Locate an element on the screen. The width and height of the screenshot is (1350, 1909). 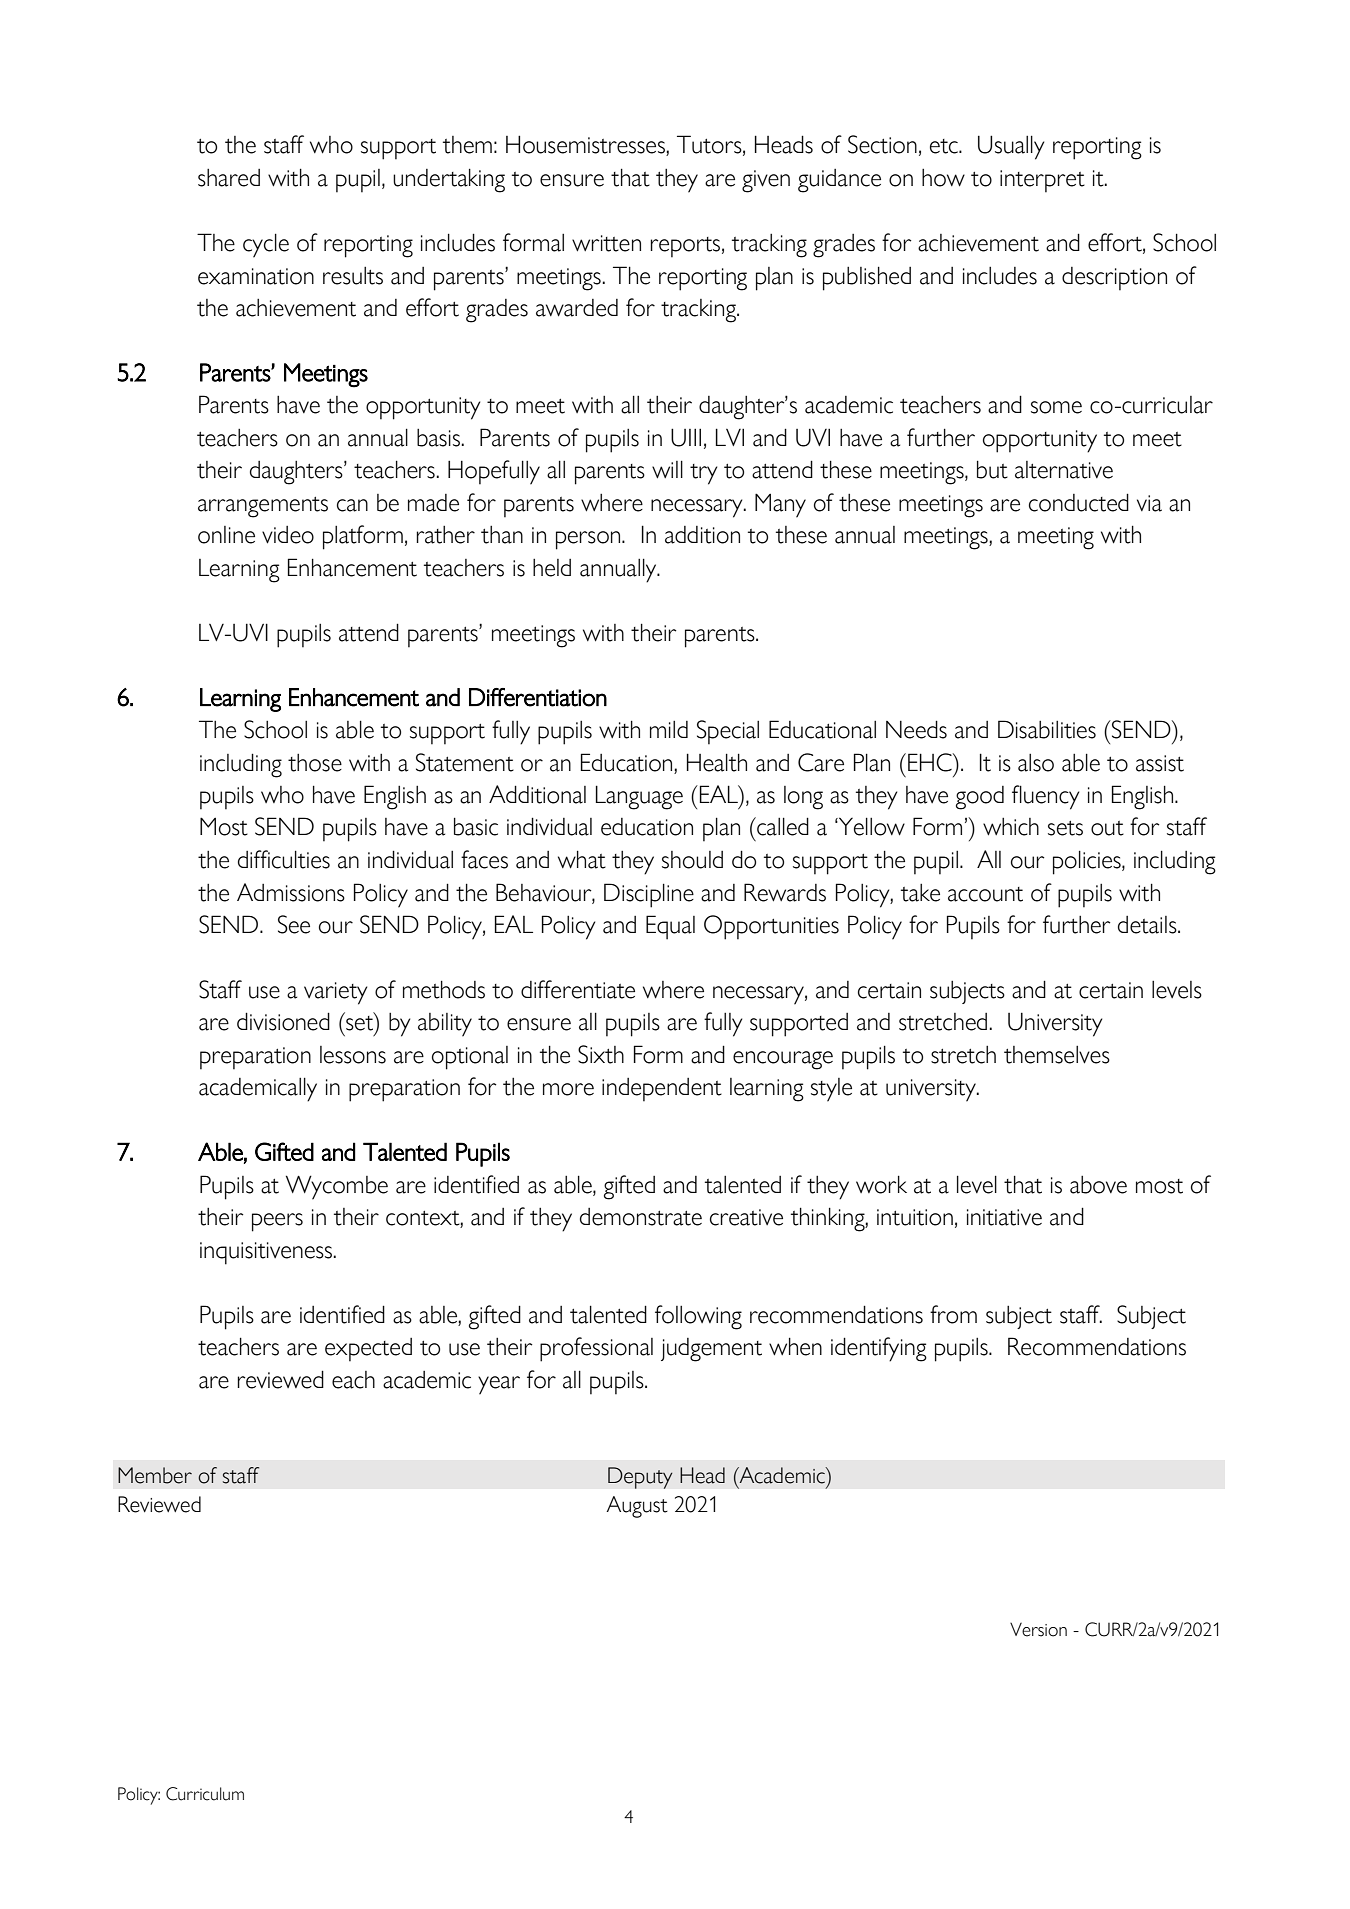
interpret is located at coordinates (1042, 181).
